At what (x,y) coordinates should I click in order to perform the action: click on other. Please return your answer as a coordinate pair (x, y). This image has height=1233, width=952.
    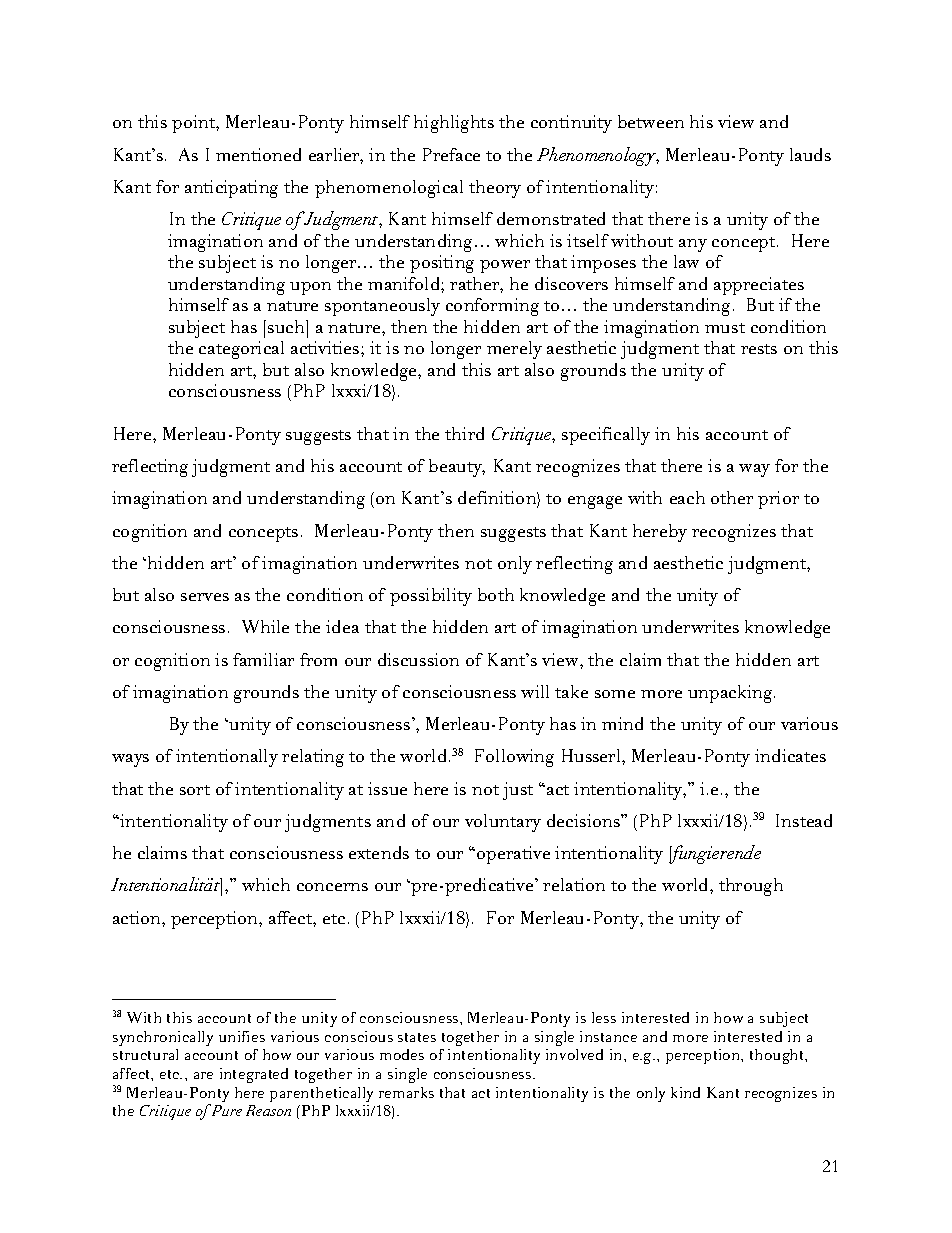
    Looking at the image, I should click on (732, 497).
